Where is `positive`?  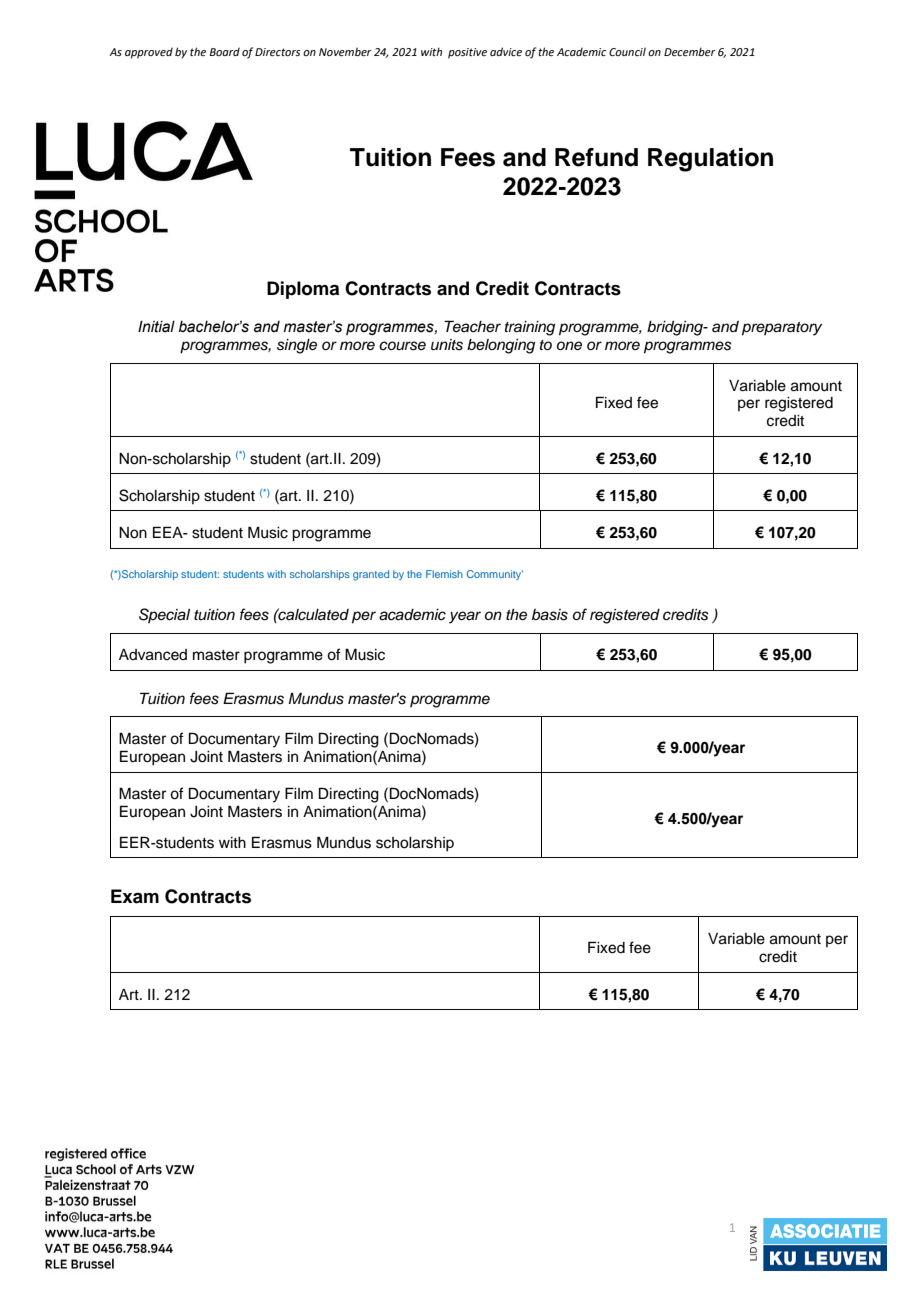
positive is located at coordinates (467, 53).
